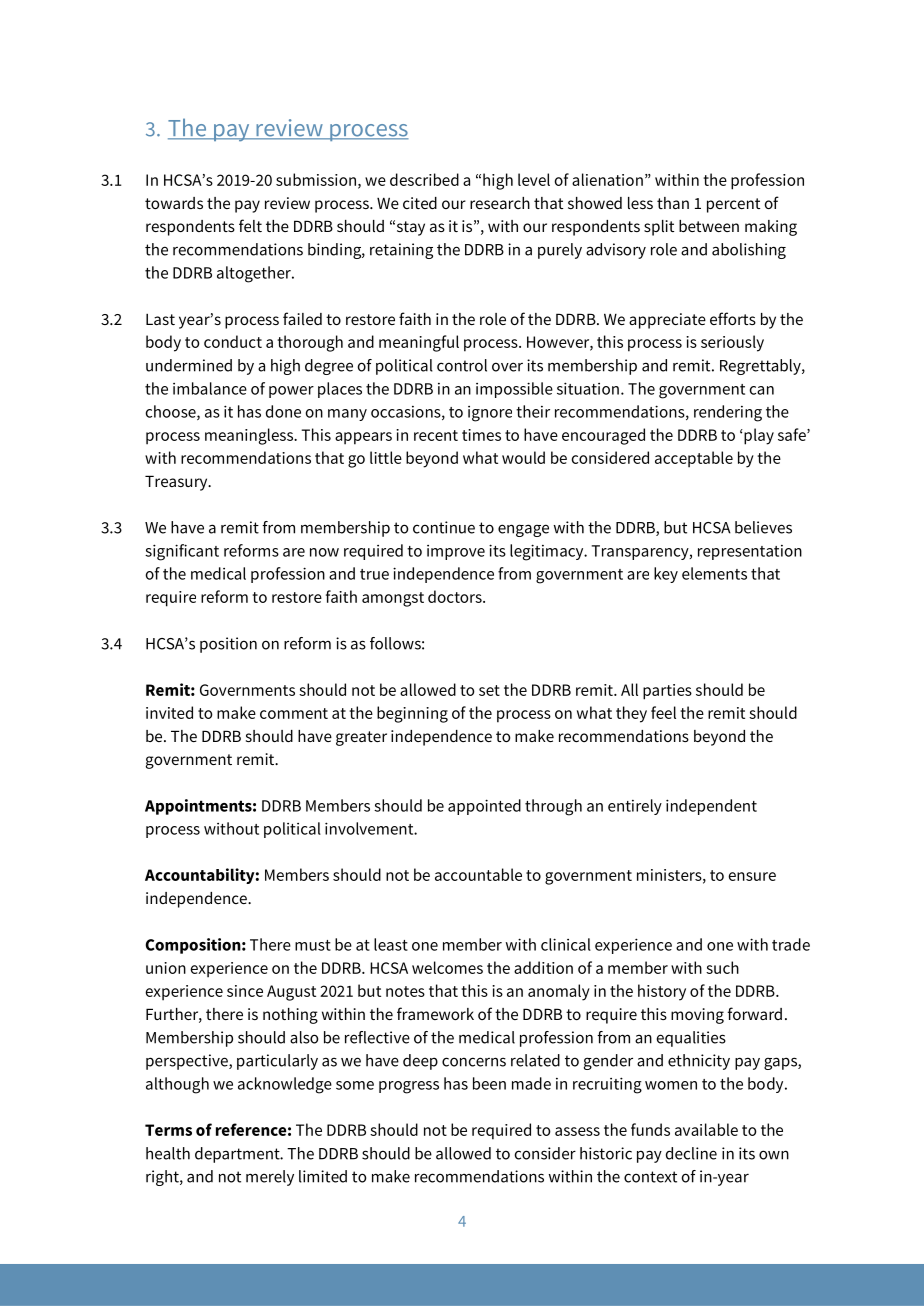 This document has height=1307, width=924. Describe the element at coordinates (250, 225) in the document. I see `felt` at that location.
